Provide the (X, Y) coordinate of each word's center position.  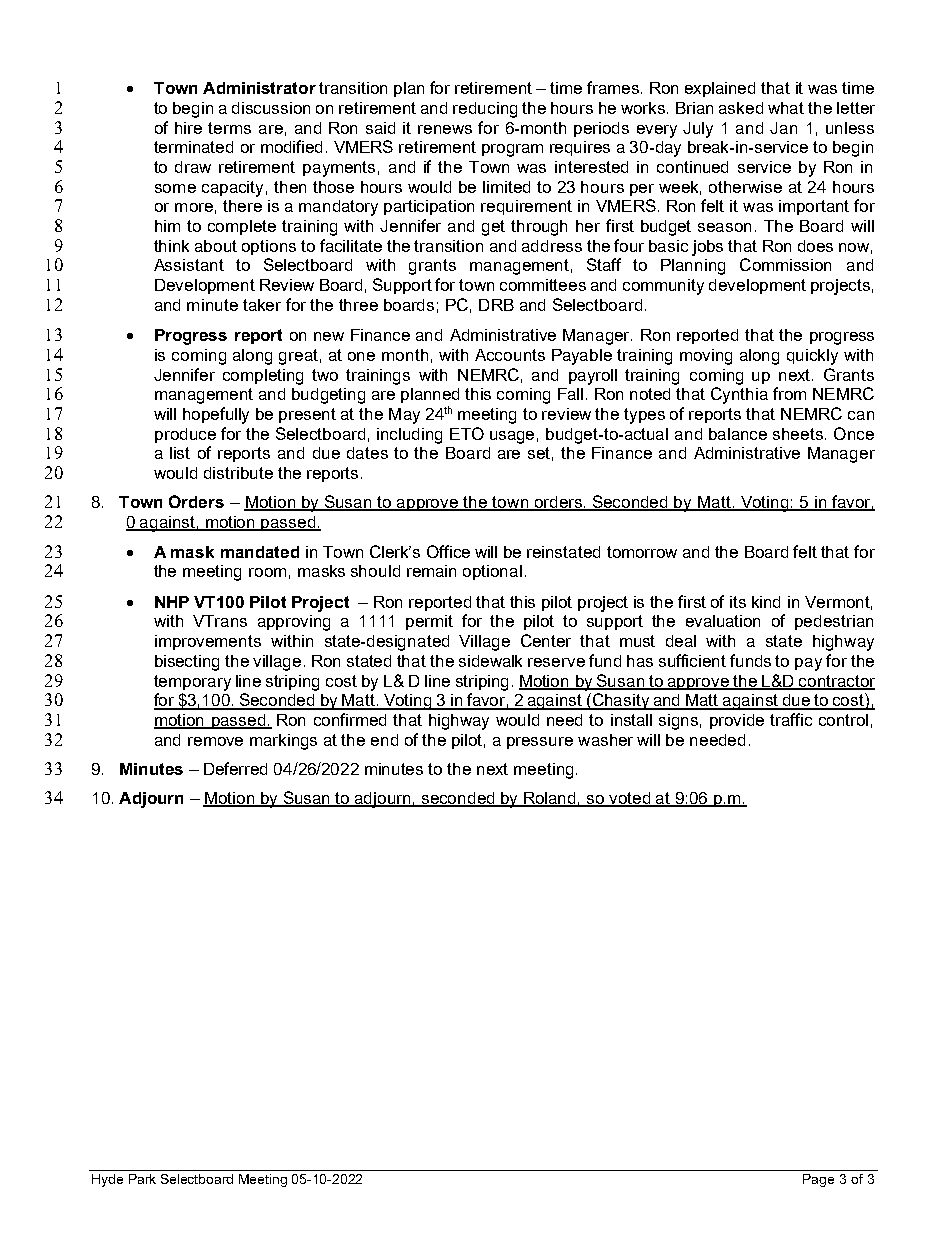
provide (737, 721)
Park (142, 1179)
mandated (260, 552)
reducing (485, 110)
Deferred (235, 768)
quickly (812, 357)
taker (262, 305)
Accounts (510, 355)
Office (448, 551)
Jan (783, 128)
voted (630, 799)
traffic (791, 719)
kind (766, 602)
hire (188, 128)
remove (215, 741)
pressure (540, 743)
